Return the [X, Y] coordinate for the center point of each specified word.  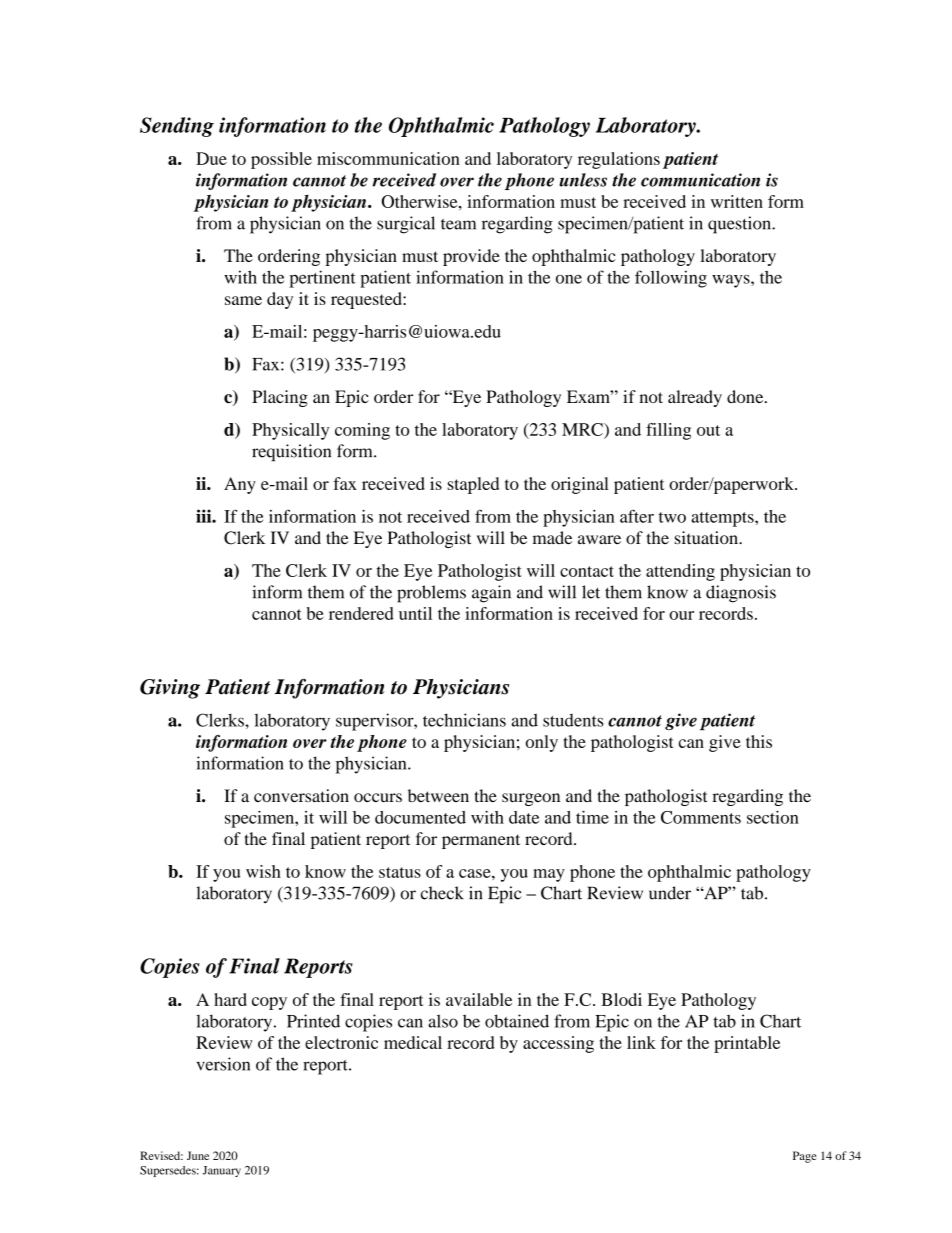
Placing [280, 398]
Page [805, 1157]
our [681, 615]
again [491, 594]
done [746, 396]
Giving [170, 689]
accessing [558, 1044]
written [737, 201]
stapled [473, 485]
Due [211, 158]
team [458, 224]
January [222, 1171]
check [442, 893]
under [670, 893]
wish [263, 871]
